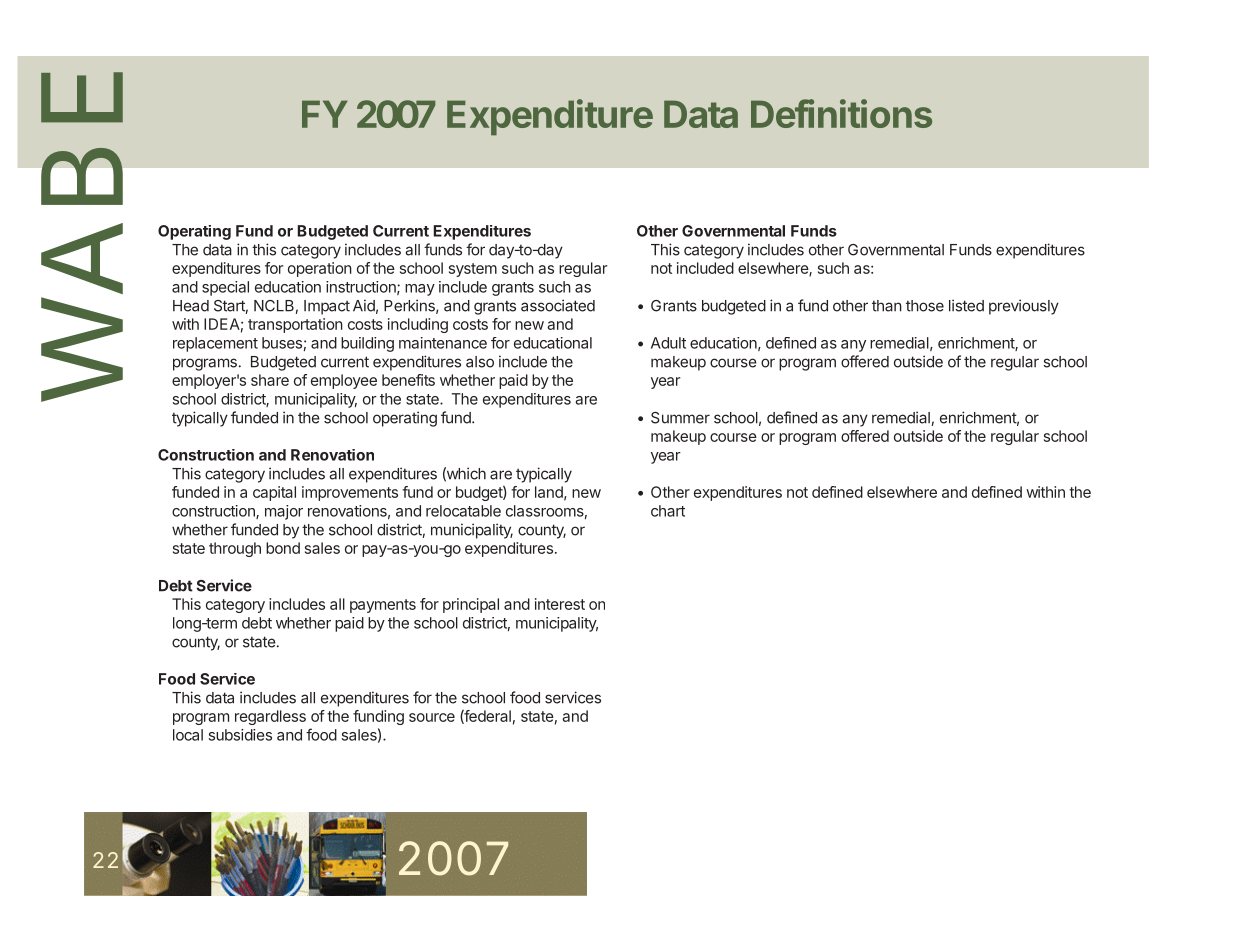 The height and width of the document is (952, 1233). What do you see at coordinates (841, 113) in the document?
I see `Definitions` at bounding box center [841, 113].
